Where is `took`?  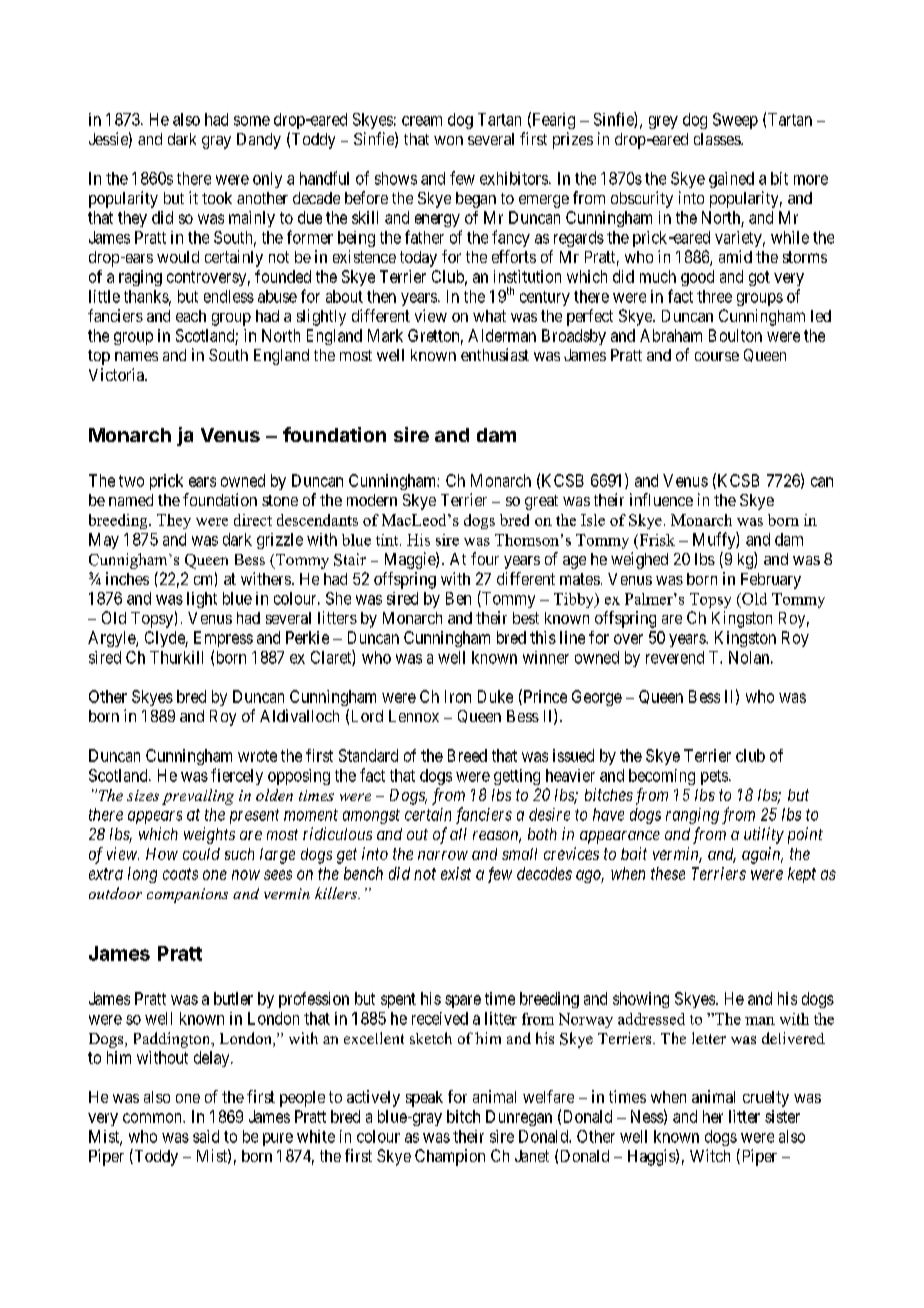 took is located at coordinates (217, 198).
